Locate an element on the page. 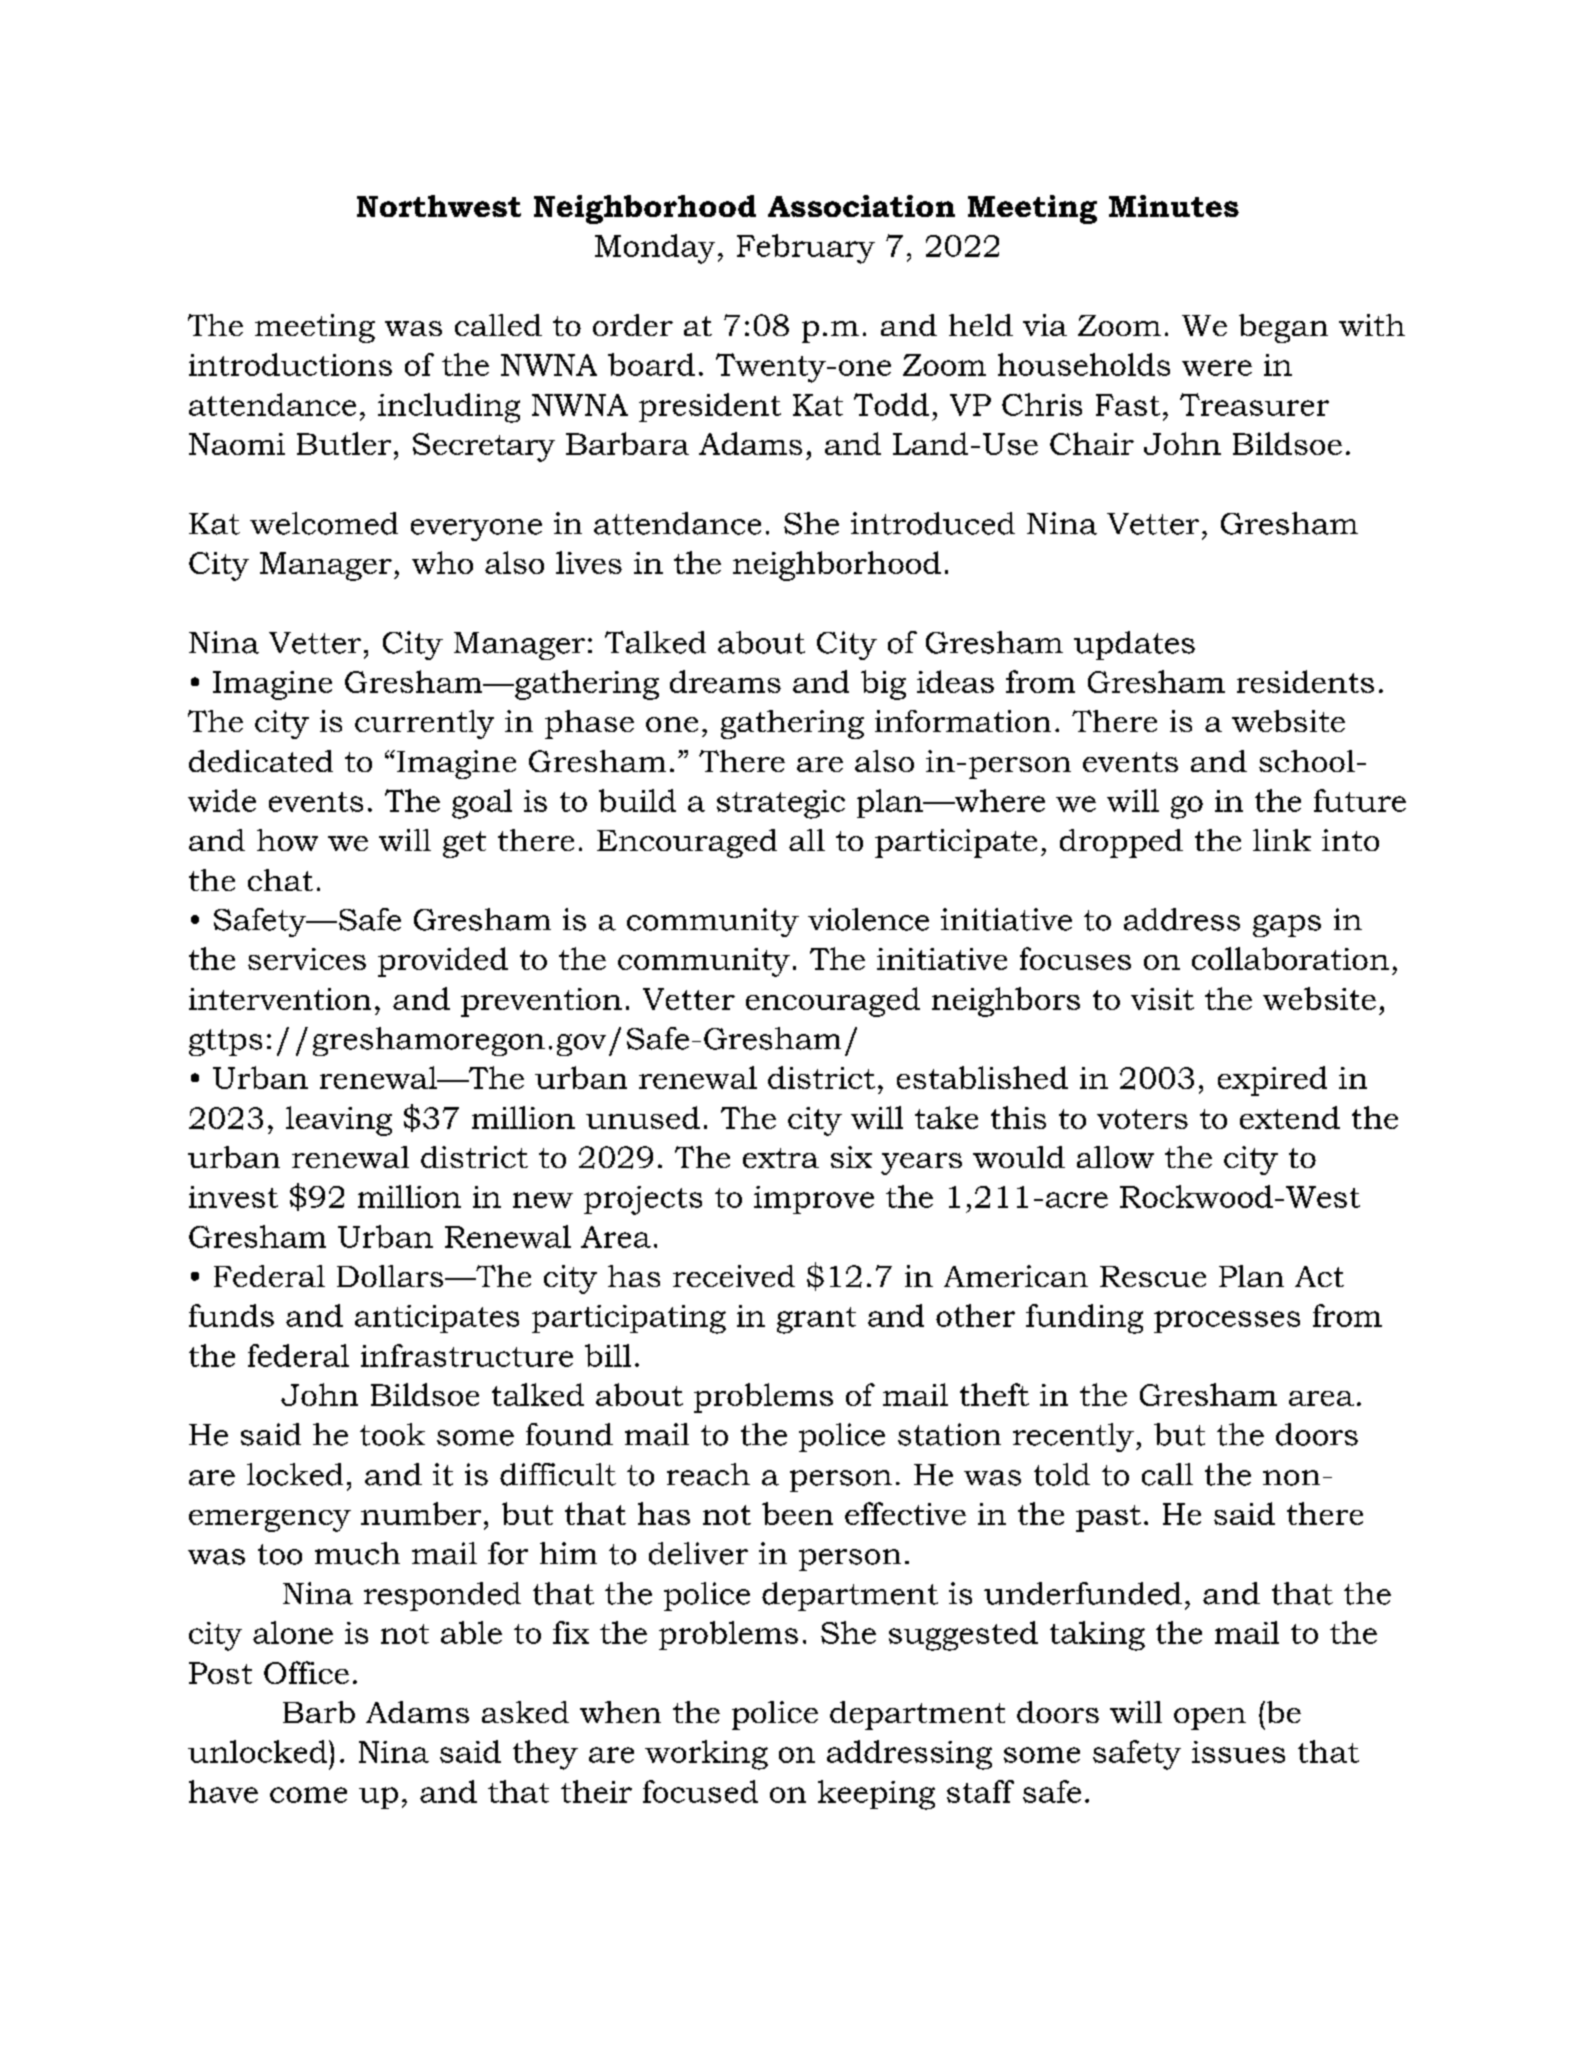  violence is located at coordinates (868, 919).
